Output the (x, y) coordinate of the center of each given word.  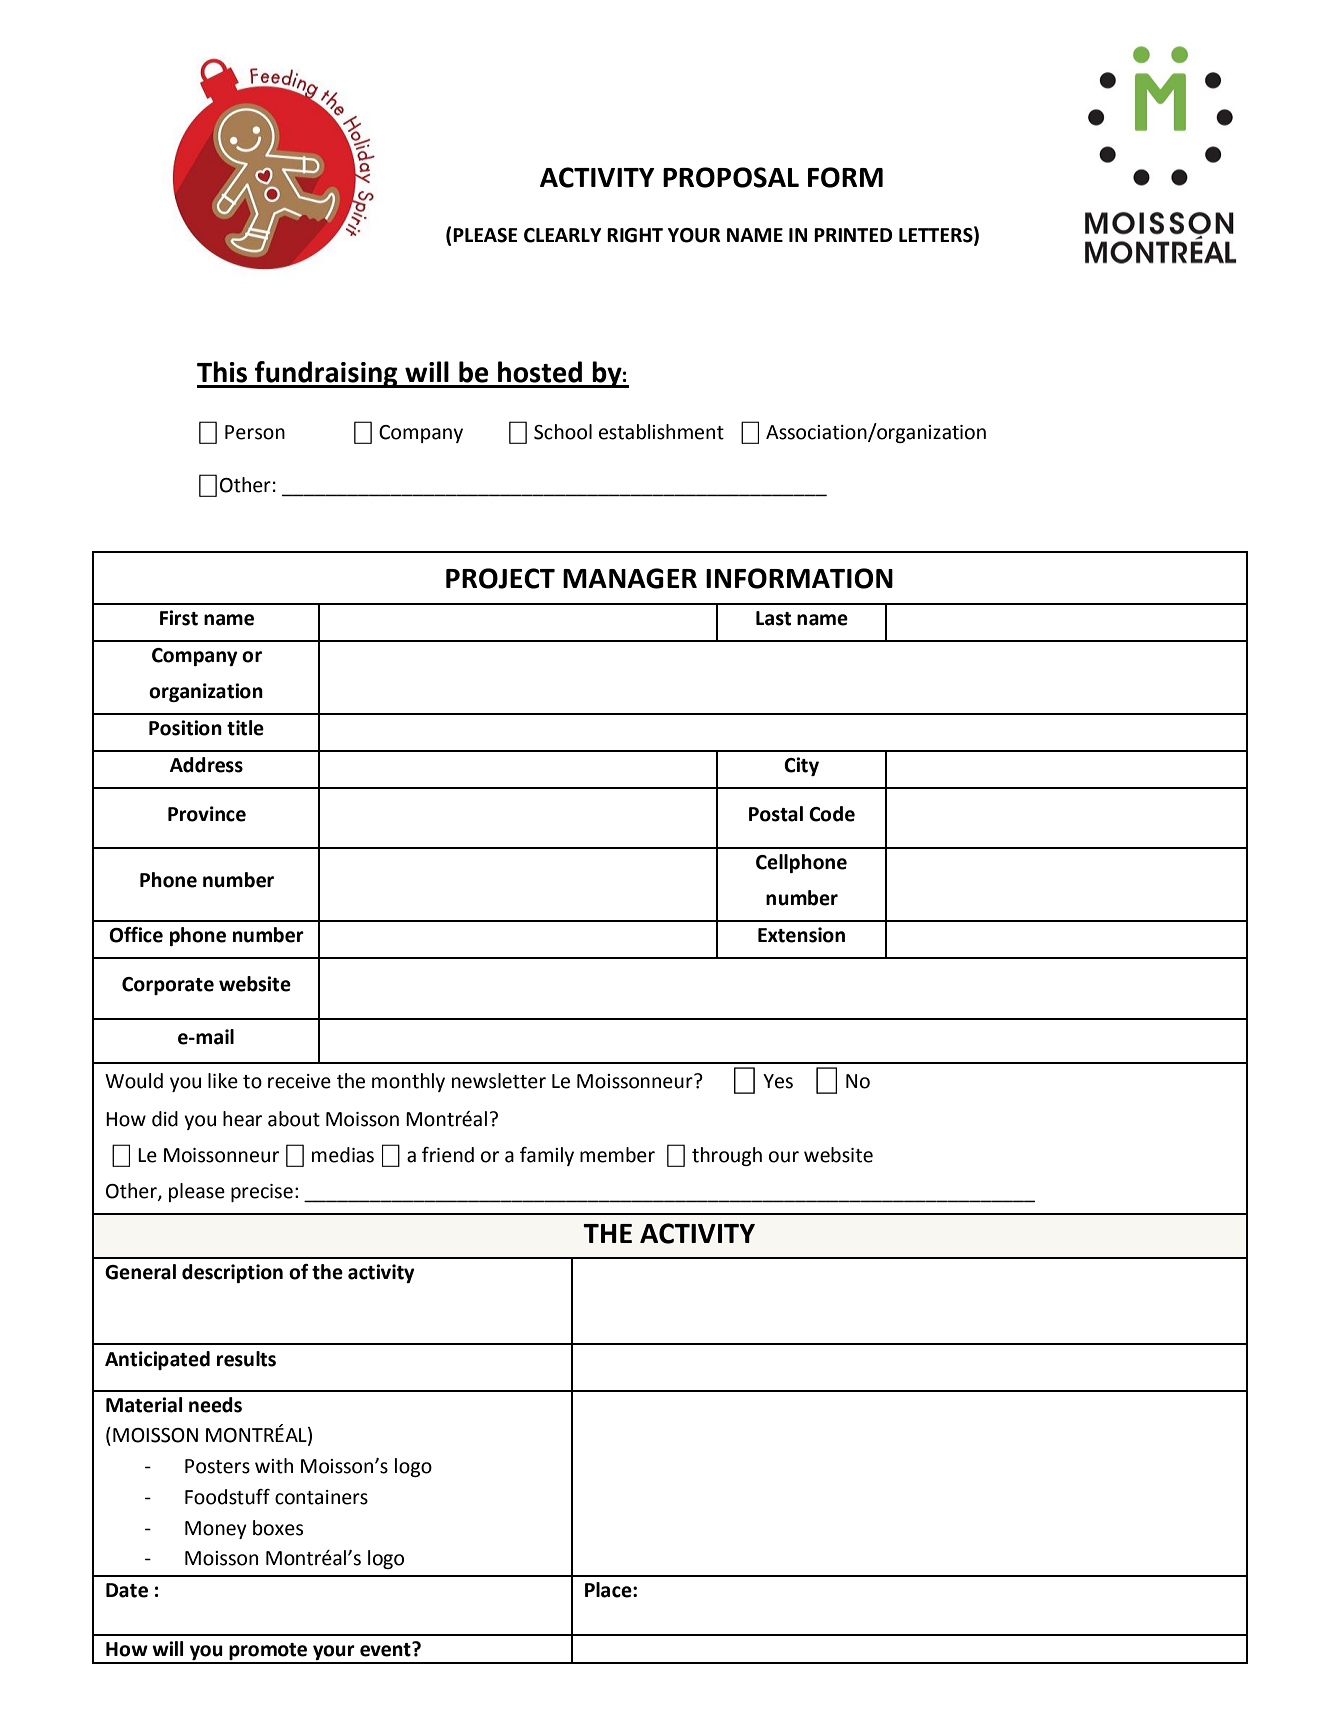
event (386, 1649)
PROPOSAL (731, 177)
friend (448, 1155)
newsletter (499, 1081)
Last (773, 618)
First (179, 618)
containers (321, 1497)
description (232, 1273)
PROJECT (500, 578)
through (727, 1156)
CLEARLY (563, 235)
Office (136, 935)
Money (216, 1530)
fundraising (326, 374)
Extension (801, 935)
